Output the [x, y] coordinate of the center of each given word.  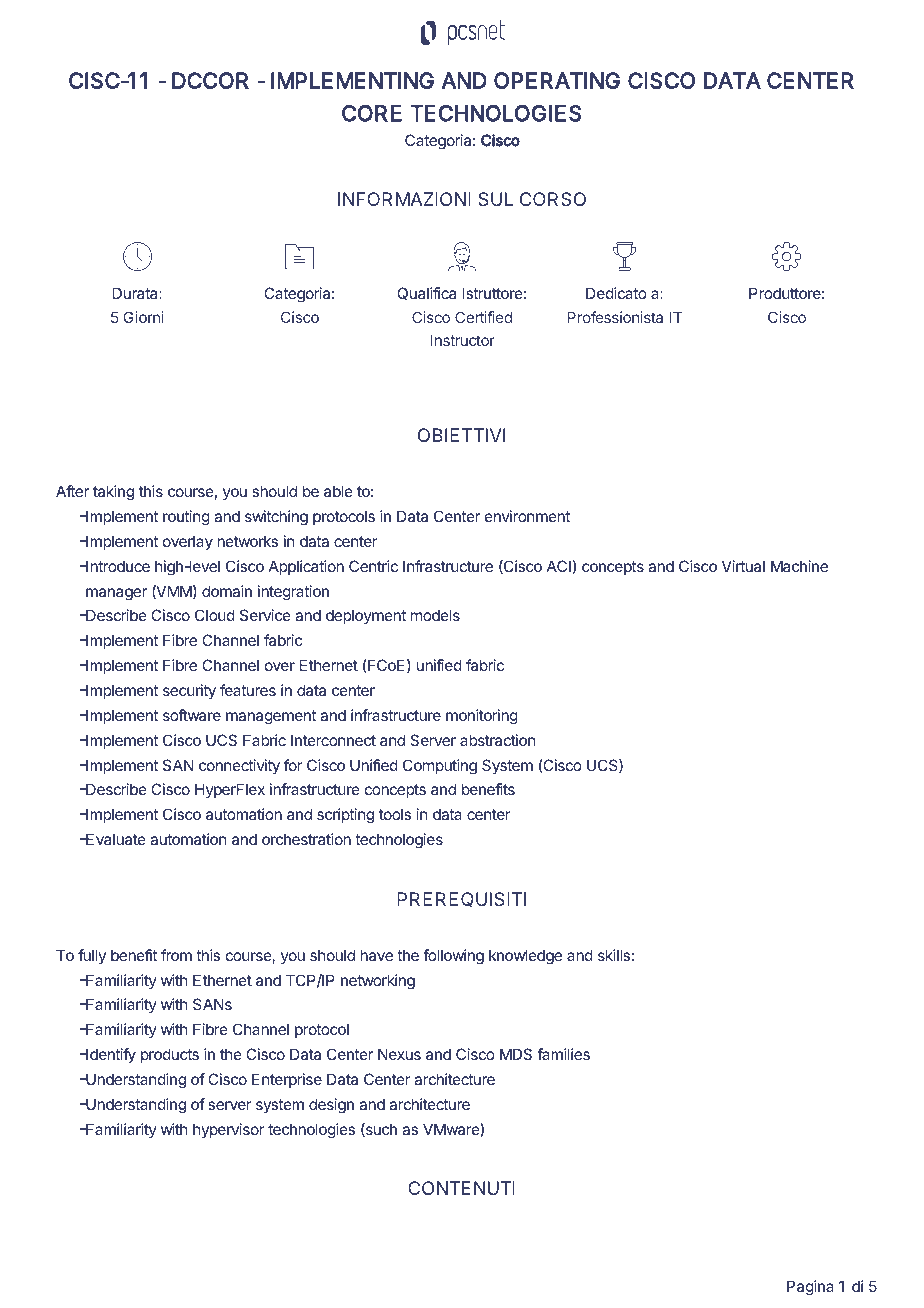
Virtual [743, 566]
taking [113, 493]
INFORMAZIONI [404, 199]
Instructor [463, 340]
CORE [372, 113]
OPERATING [557, 80]
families [563, 1054]
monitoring [482, 717]
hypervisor [229, 1130]
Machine [799, 566]
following [453, 957]
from [176, 955]
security [189, 692]
